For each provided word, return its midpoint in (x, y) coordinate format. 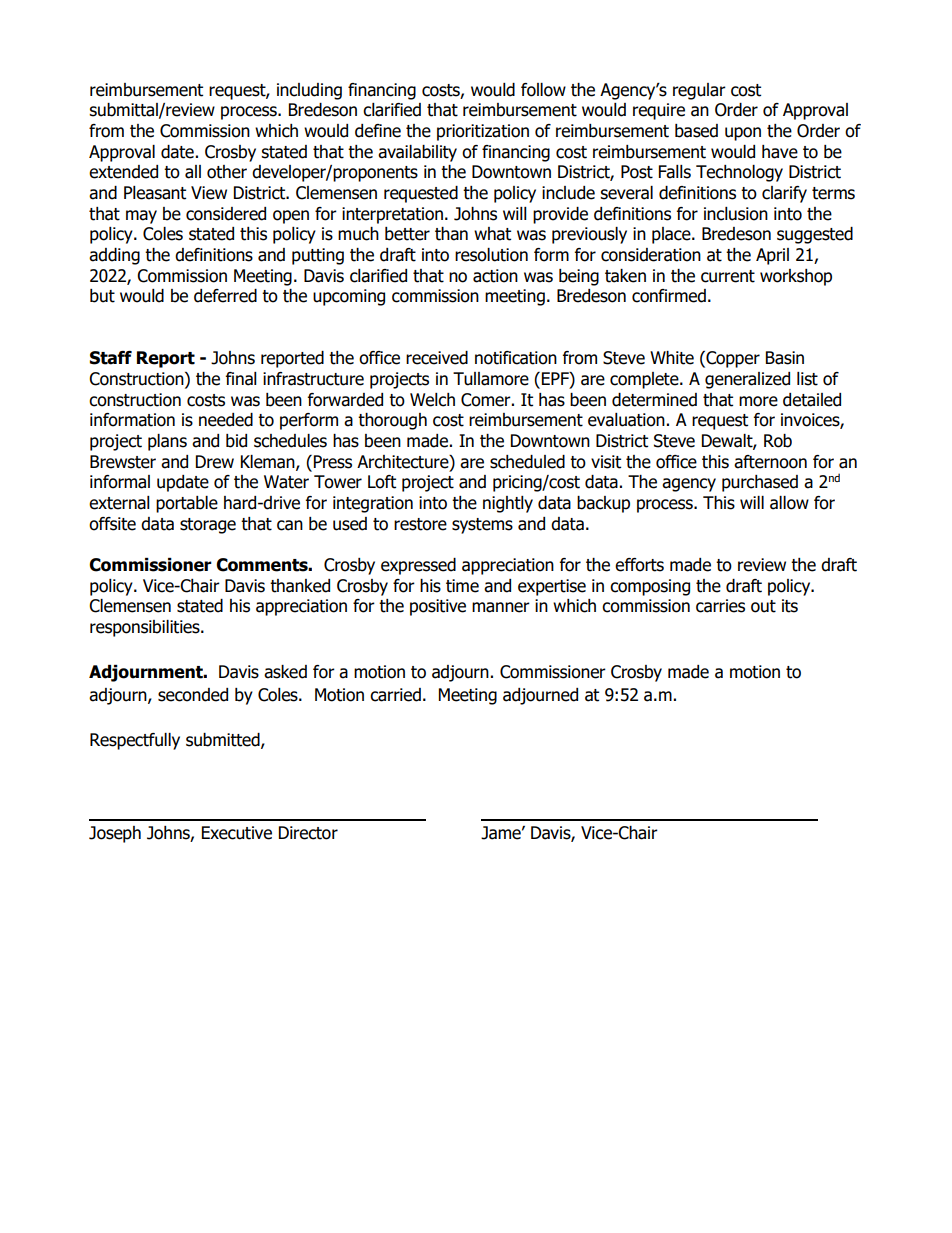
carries (720, 606)
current (728, 276)
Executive (237, 833)
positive (438, 607)
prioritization (483, 132)
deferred (225, 296)
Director (308, 833)
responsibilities (146, 628)
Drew (215, 462)
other (227, 172)
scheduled (527, 462)
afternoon (770, 462)
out (763, 606)
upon (743, 134)
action (495, 276)
